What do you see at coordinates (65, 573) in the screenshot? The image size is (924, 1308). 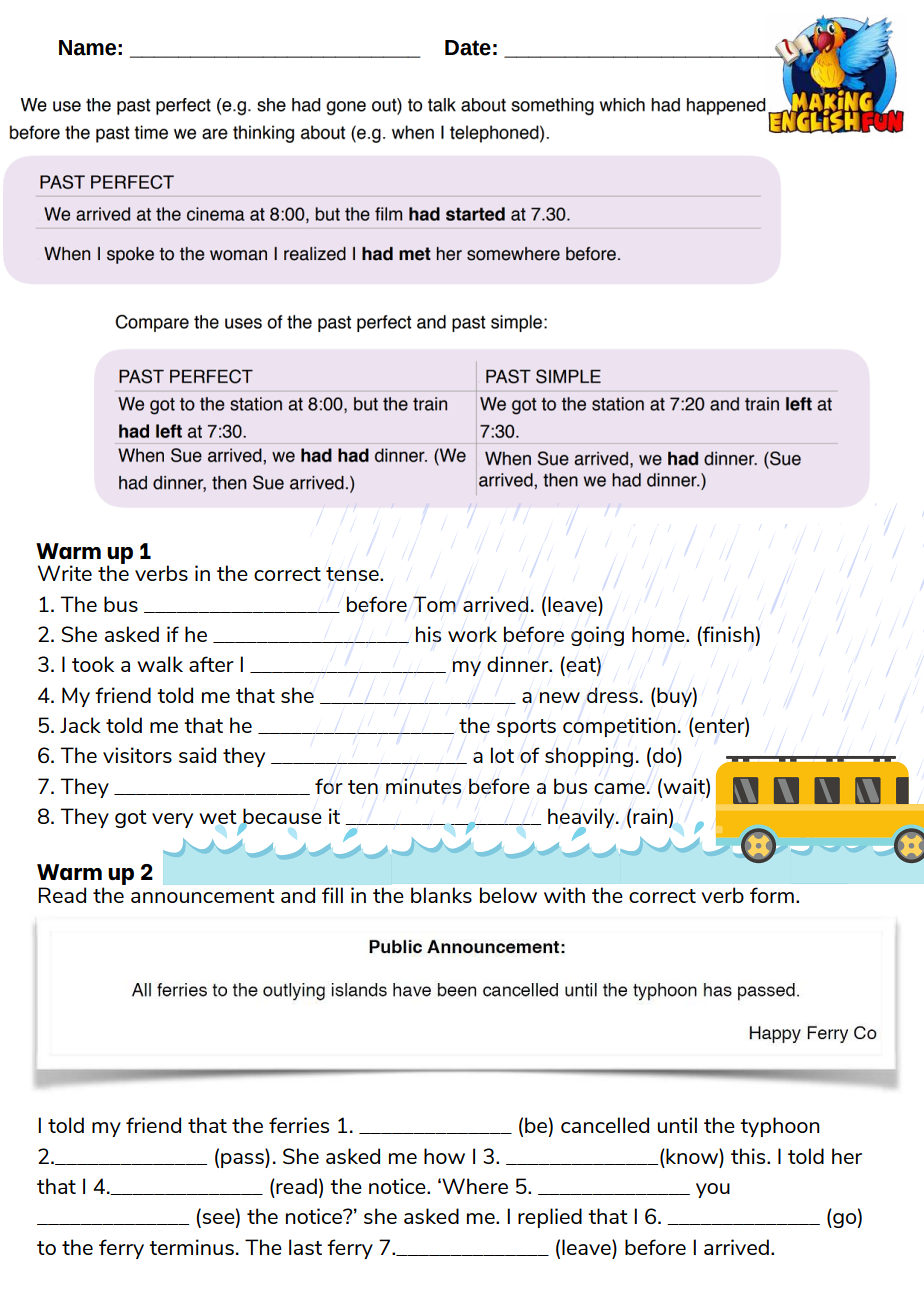 I see `Write` at bounding box center [65, 573].
